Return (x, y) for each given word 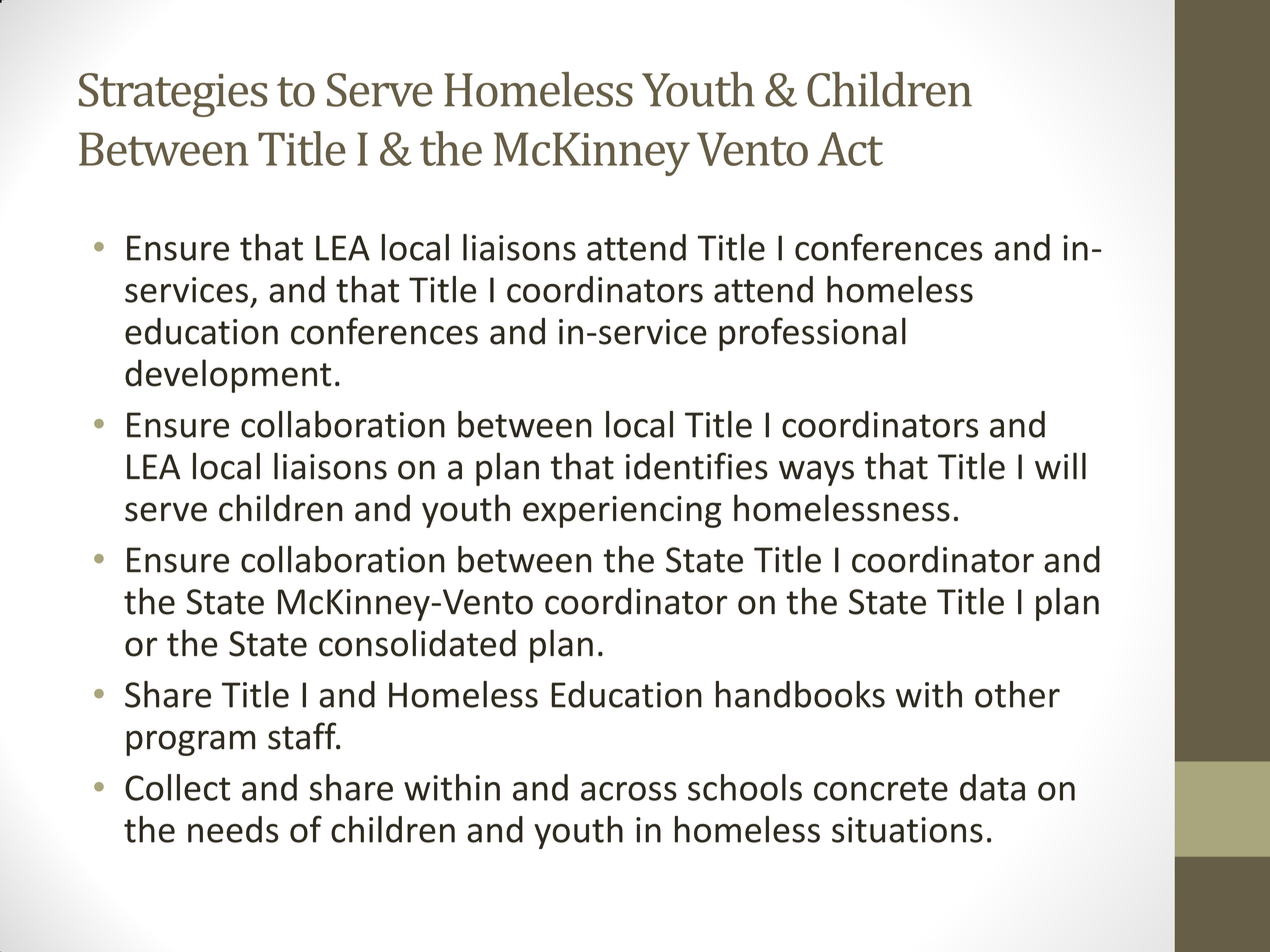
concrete (881, 789)
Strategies (173, 95)
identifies (697, 466)
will (1060, 465)
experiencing (622, 512)
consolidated (417, 643)
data (992, 787)
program (190, 743)
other (1017, 694)
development (228, 376)
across (629, 791)
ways (816, 473)
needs (233, 829)
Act (850, 149)
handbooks (800, 694)
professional (812, 334)
